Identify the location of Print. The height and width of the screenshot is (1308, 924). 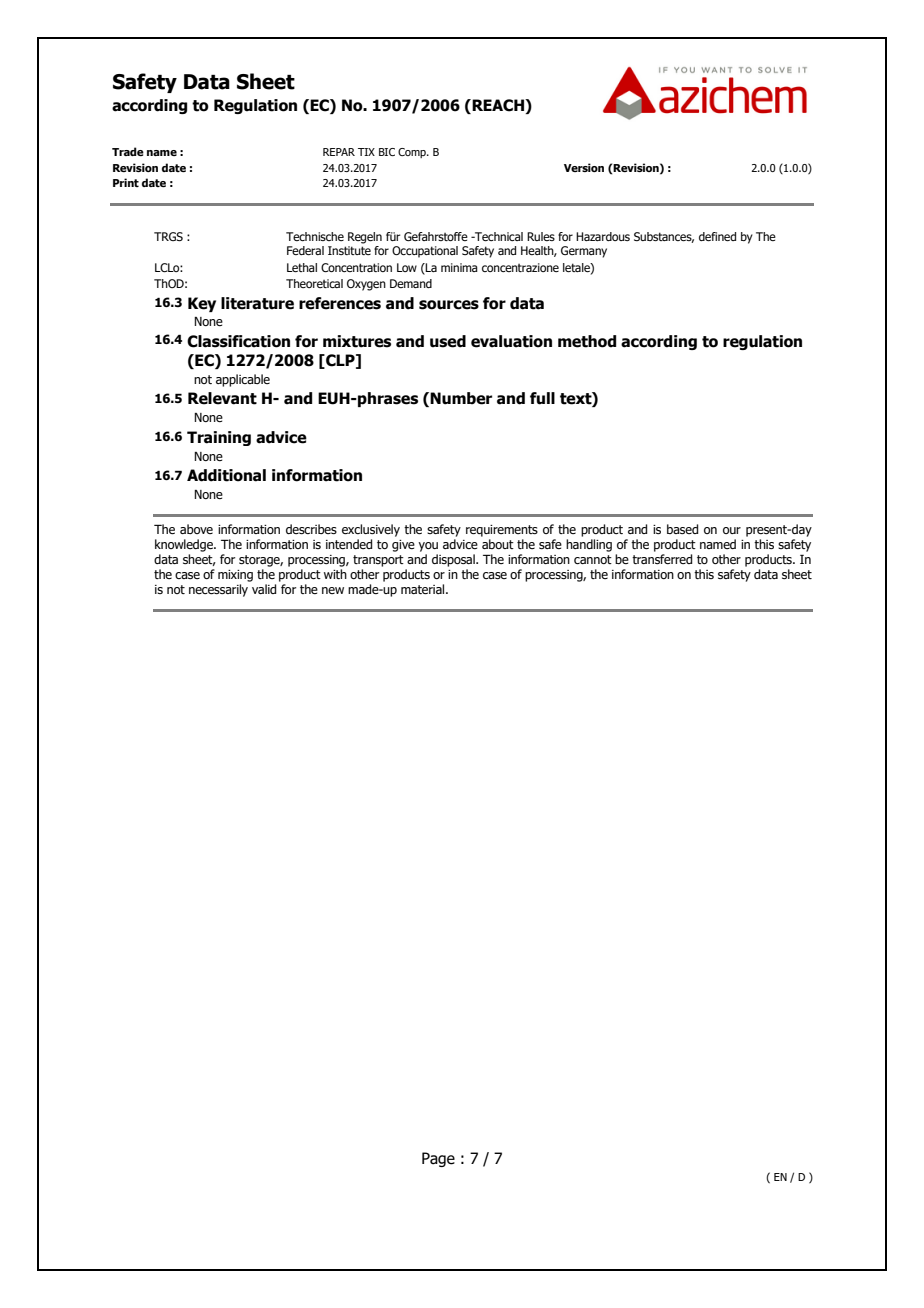
(126, 182).
